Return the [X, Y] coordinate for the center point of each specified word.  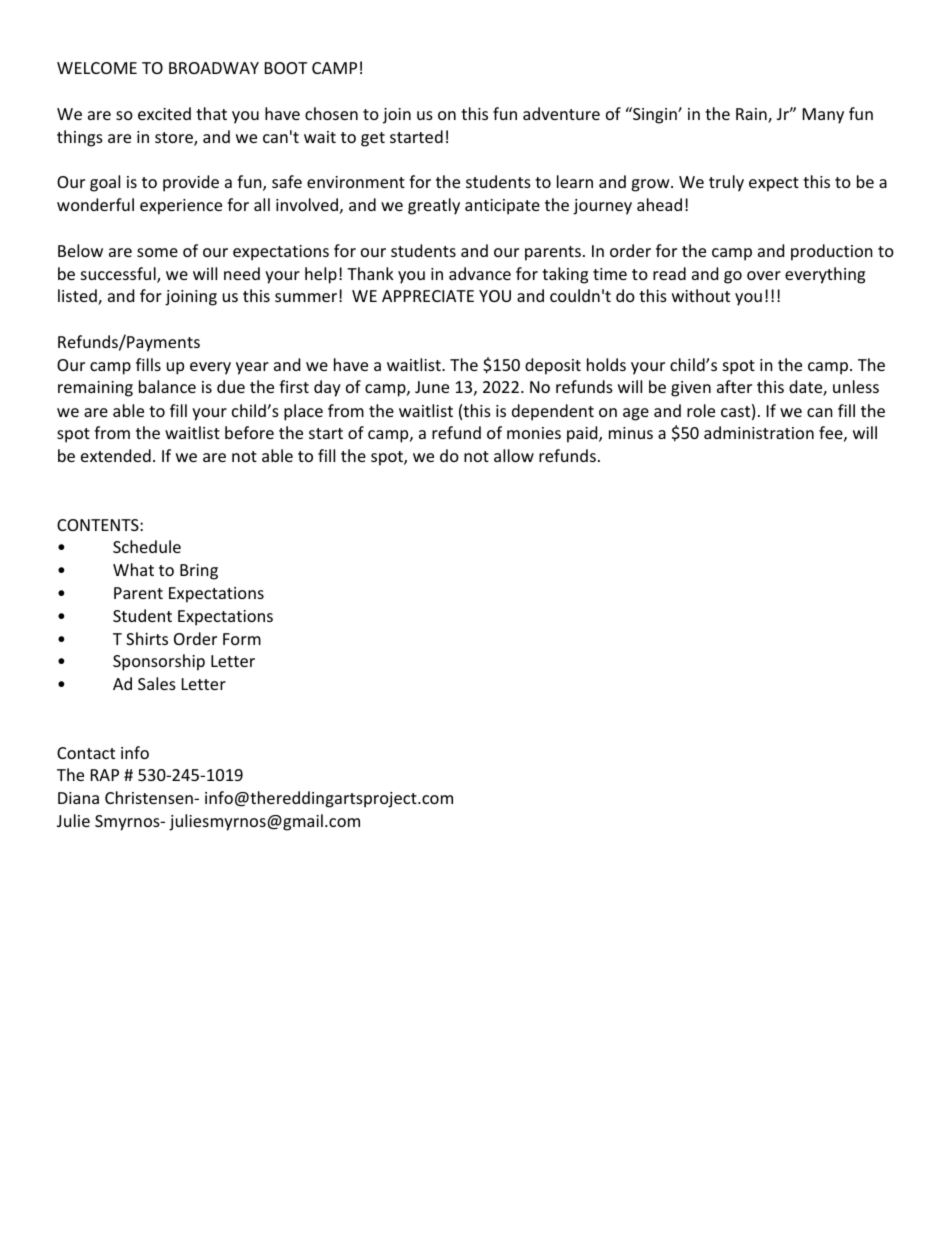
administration [759, 432]
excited [164, 113]
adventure [561, 113]
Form [242, 639]
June [432, 387]
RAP [105, 775]
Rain [752, 115]
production [832, 252]
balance [167, 386]
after [734, 386]
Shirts [147, 638]
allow [514, 455]
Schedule [147, 546]
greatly [434, 206]
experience [181, 207]
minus [631, 433]
